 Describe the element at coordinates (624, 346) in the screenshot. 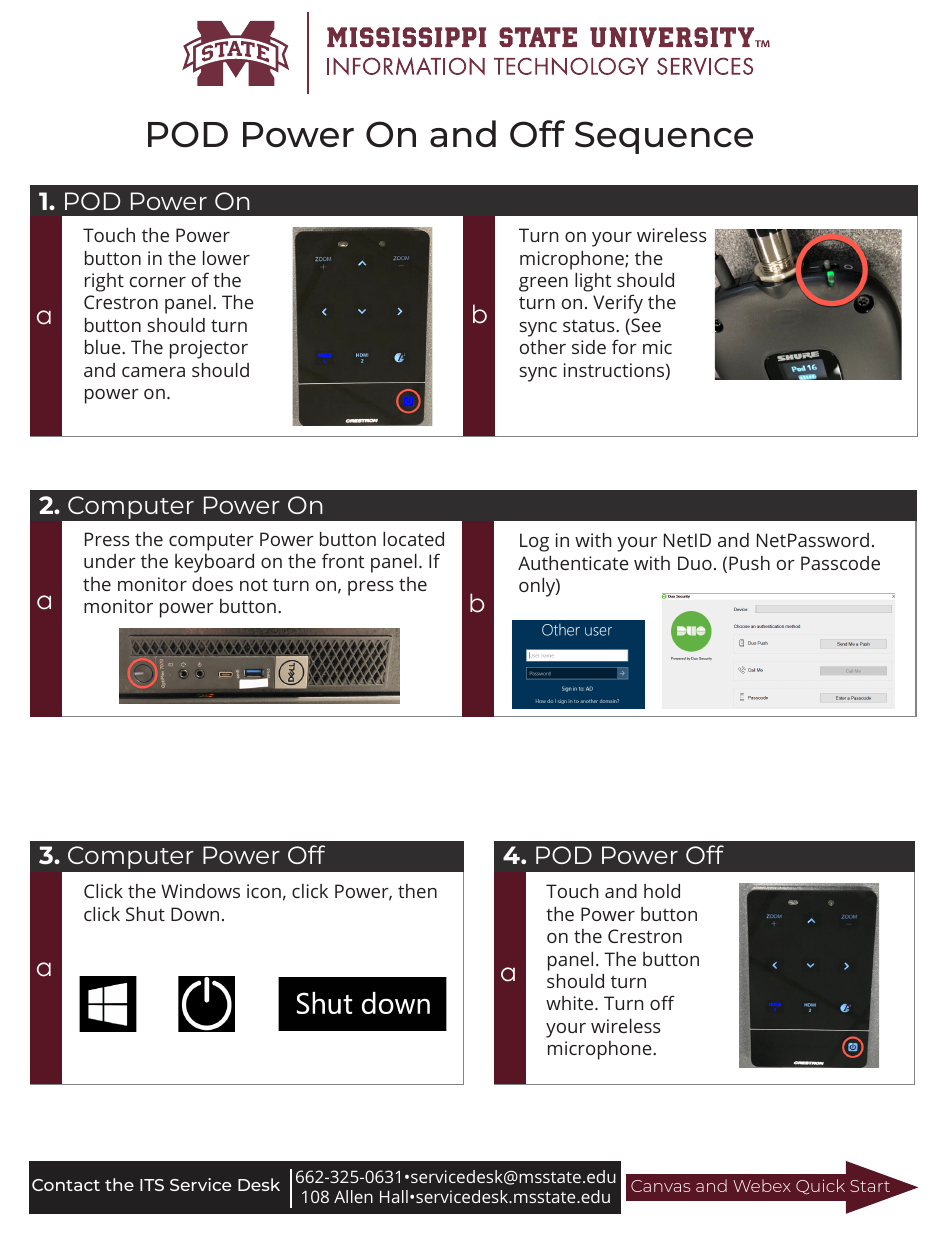

I see `for` at that location.
